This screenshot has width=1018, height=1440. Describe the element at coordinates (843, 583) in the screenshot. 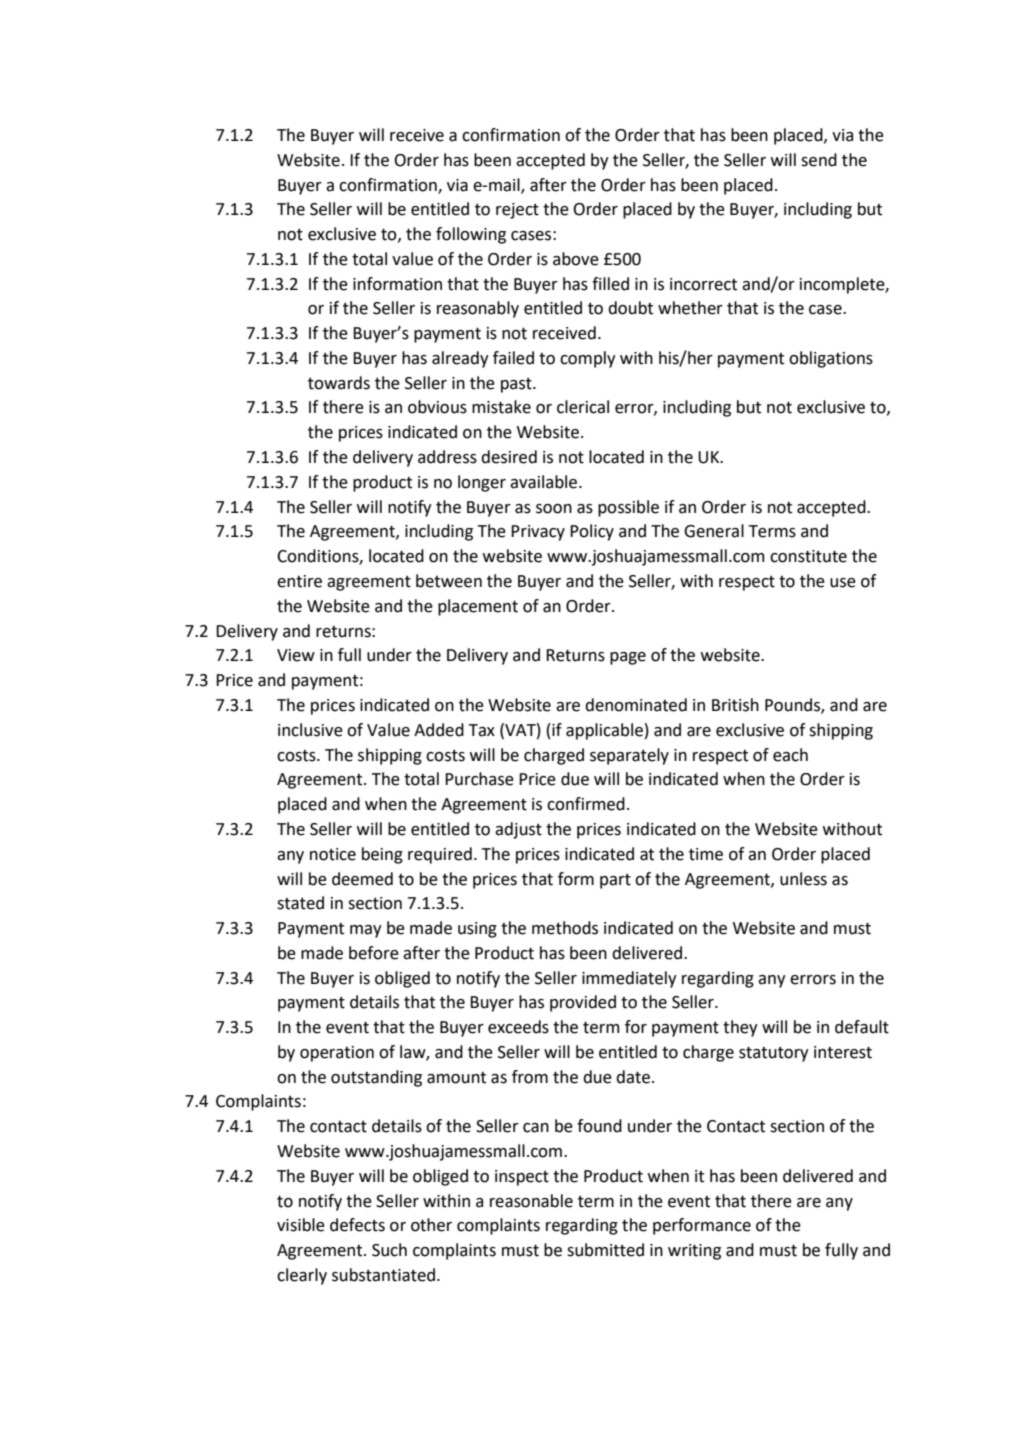

I see `use` at that location.
